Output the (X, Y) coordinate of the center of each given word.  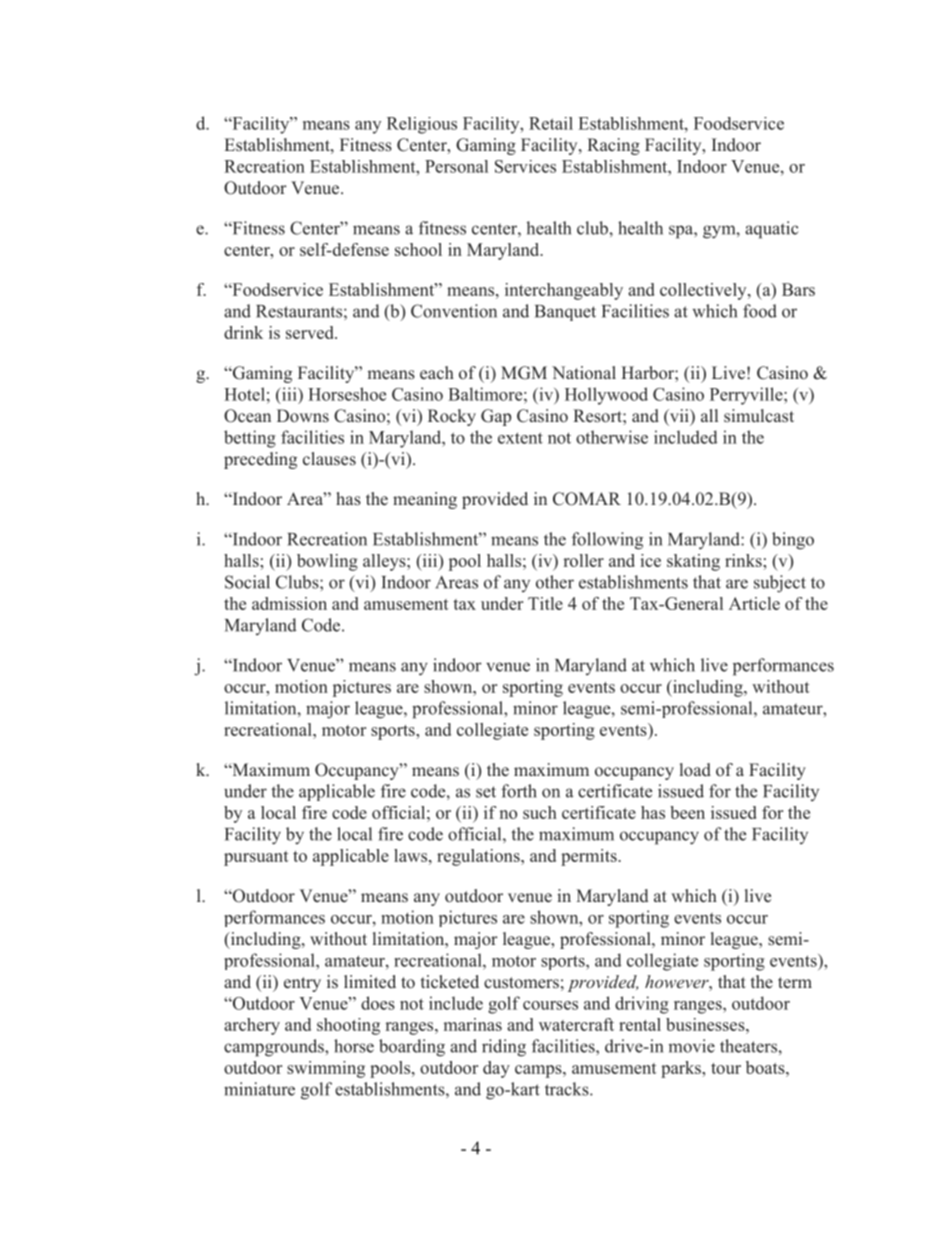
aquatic (772, 230)
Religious (422, 125)
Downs (303, 416)
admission (289, 603)
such (540, 812)
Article (754, 603)
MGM (524, 373)
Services (525, 166)
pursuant (256, 858)
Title (545, 603)
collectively (704, 291)
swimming (326, 1069)
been (687, 812)
